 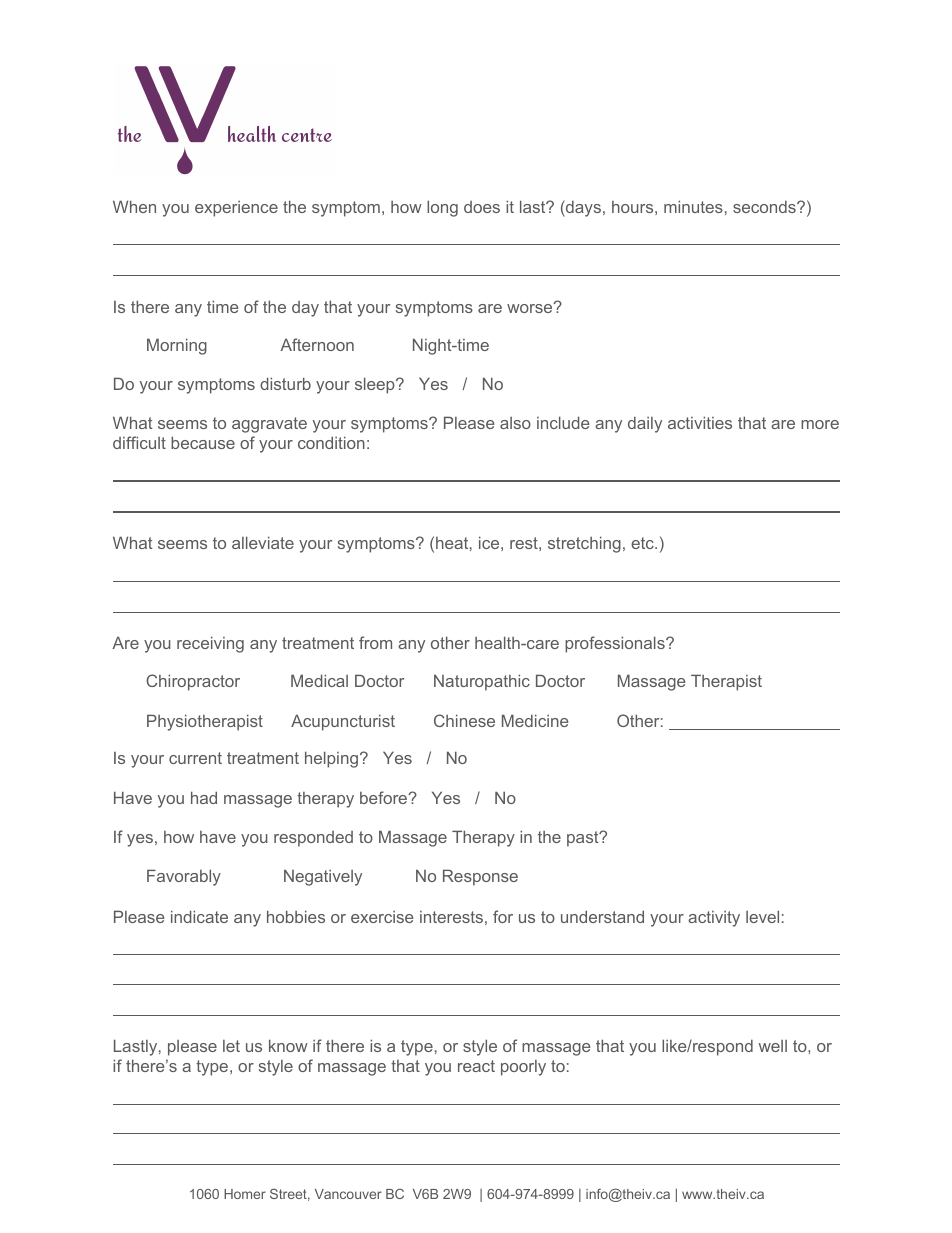 What do you see at coordinates (482, 207) in the document?
I see `does` at bounding box center [482, 207].
